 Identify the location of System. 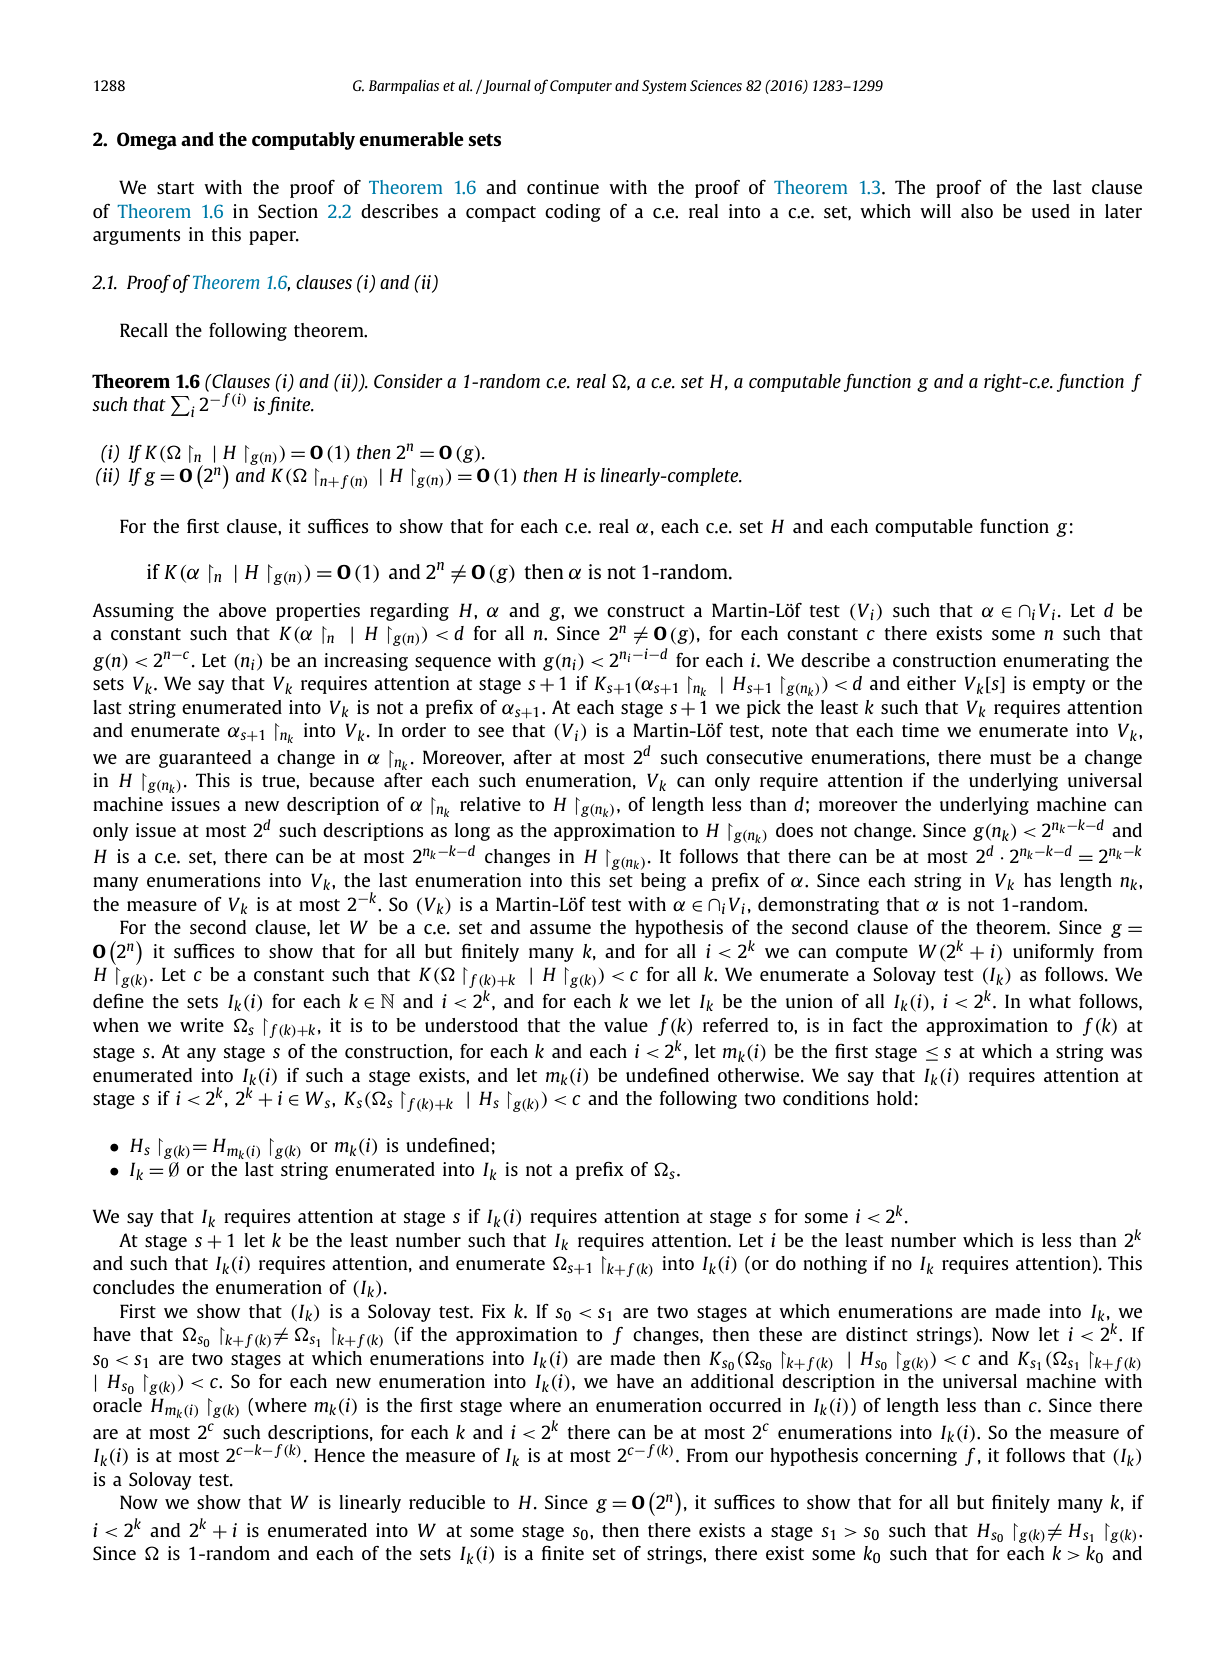
(664, 87).
